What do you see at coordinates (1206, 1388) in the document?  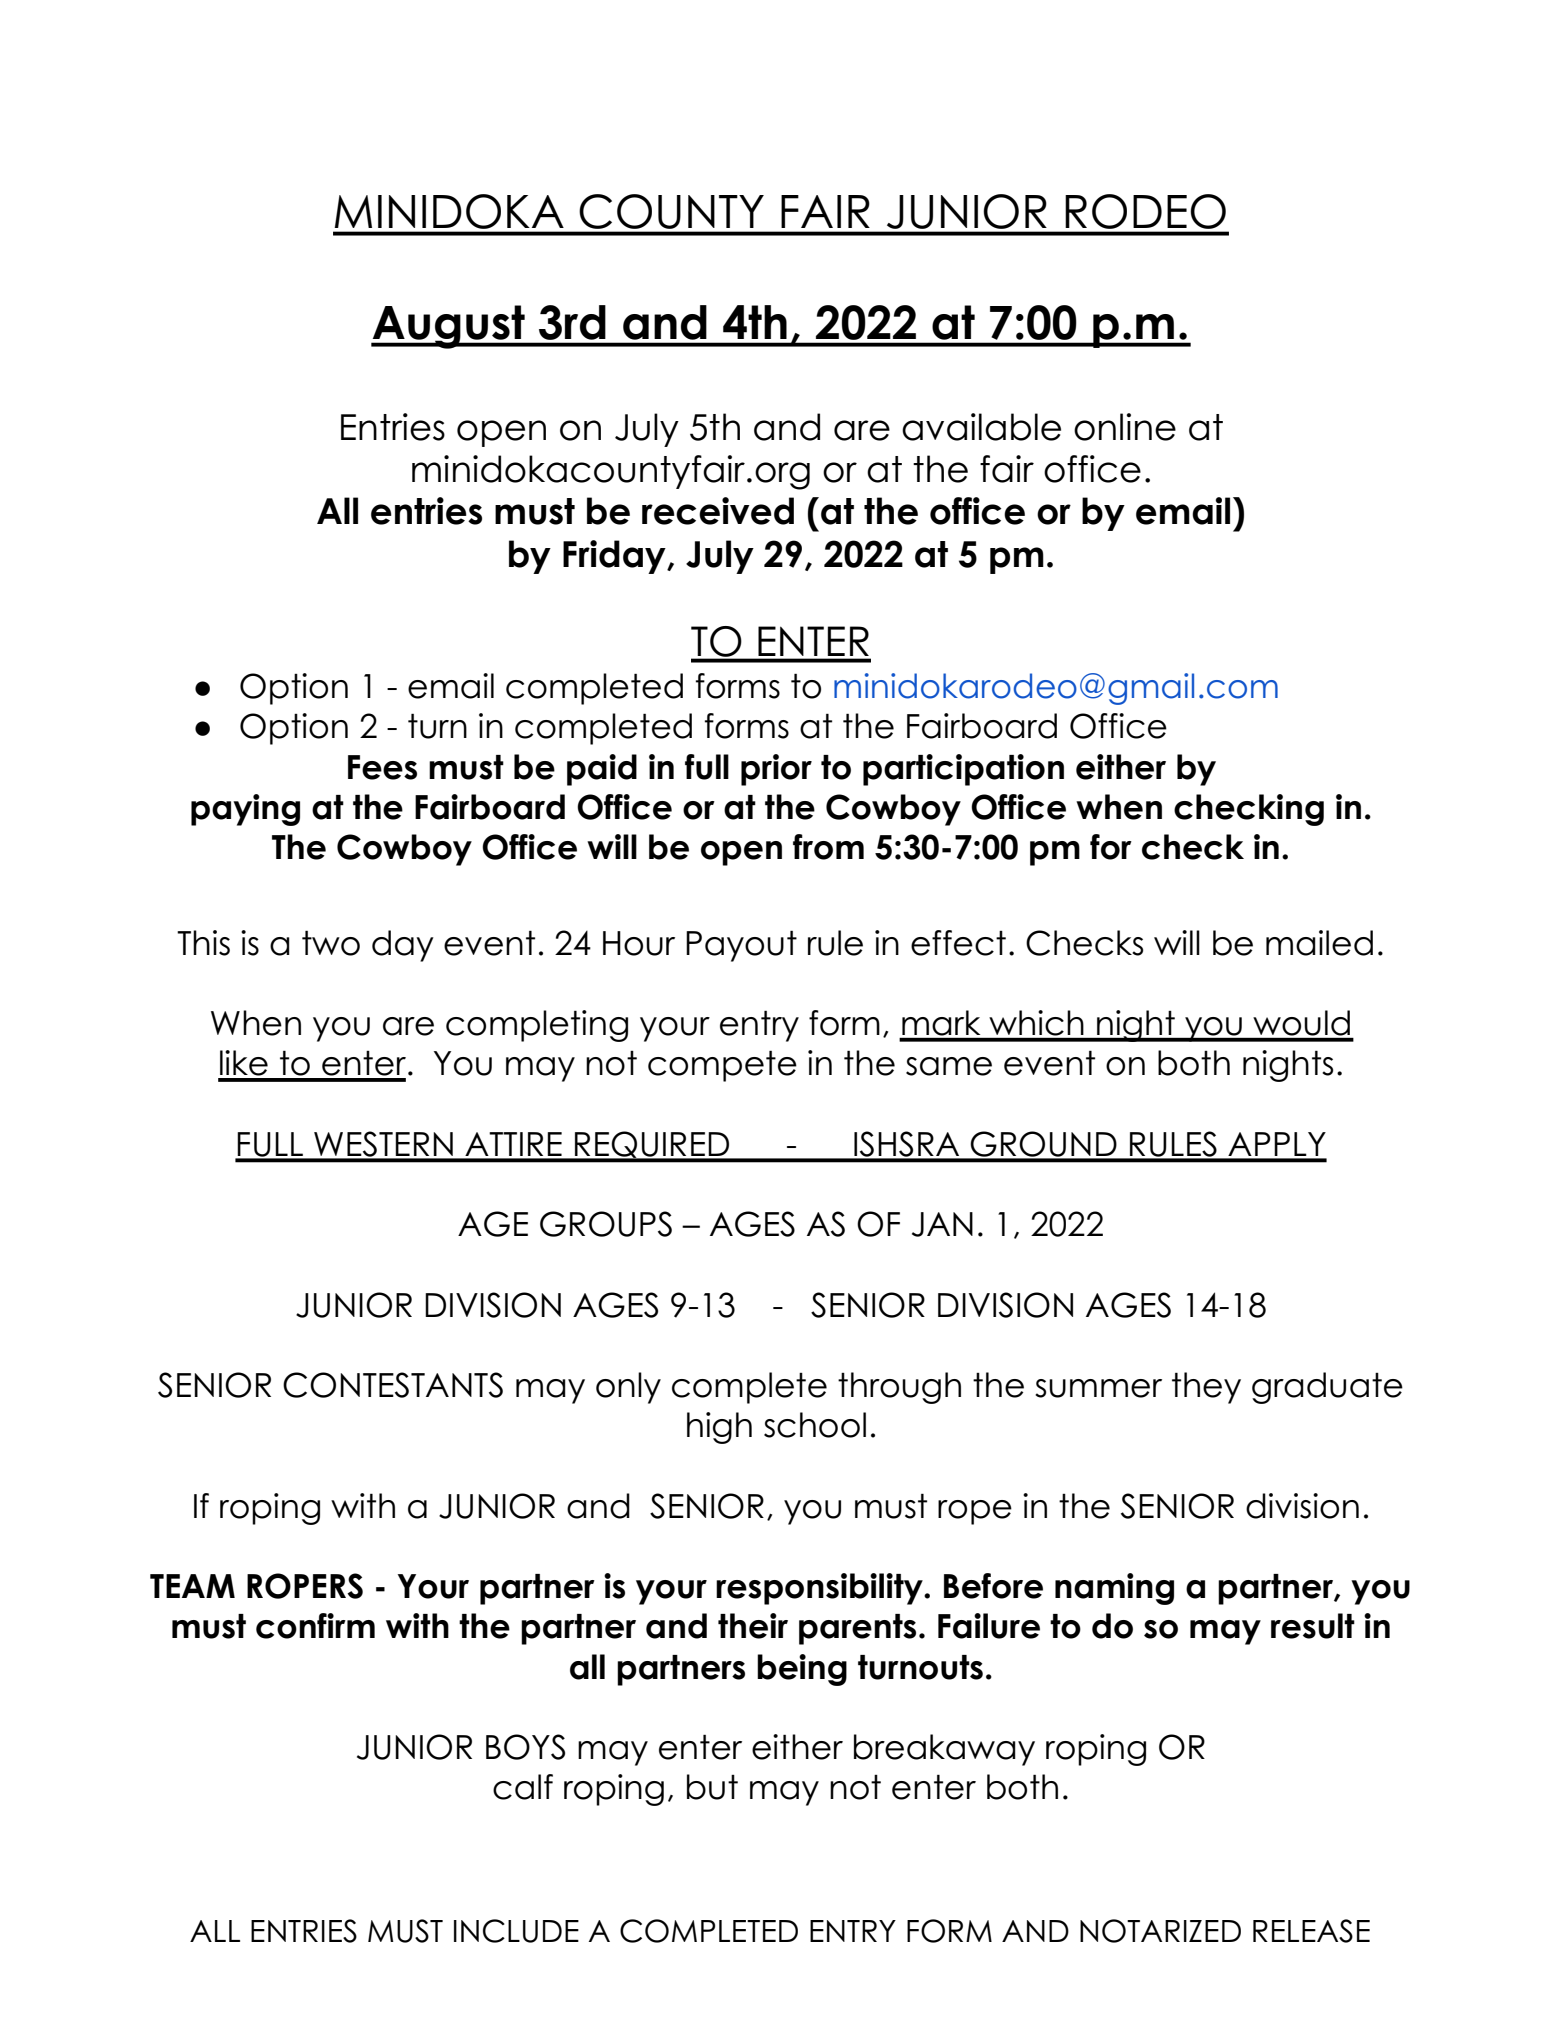 I see `they` at bounding box center [1206, 1388].
